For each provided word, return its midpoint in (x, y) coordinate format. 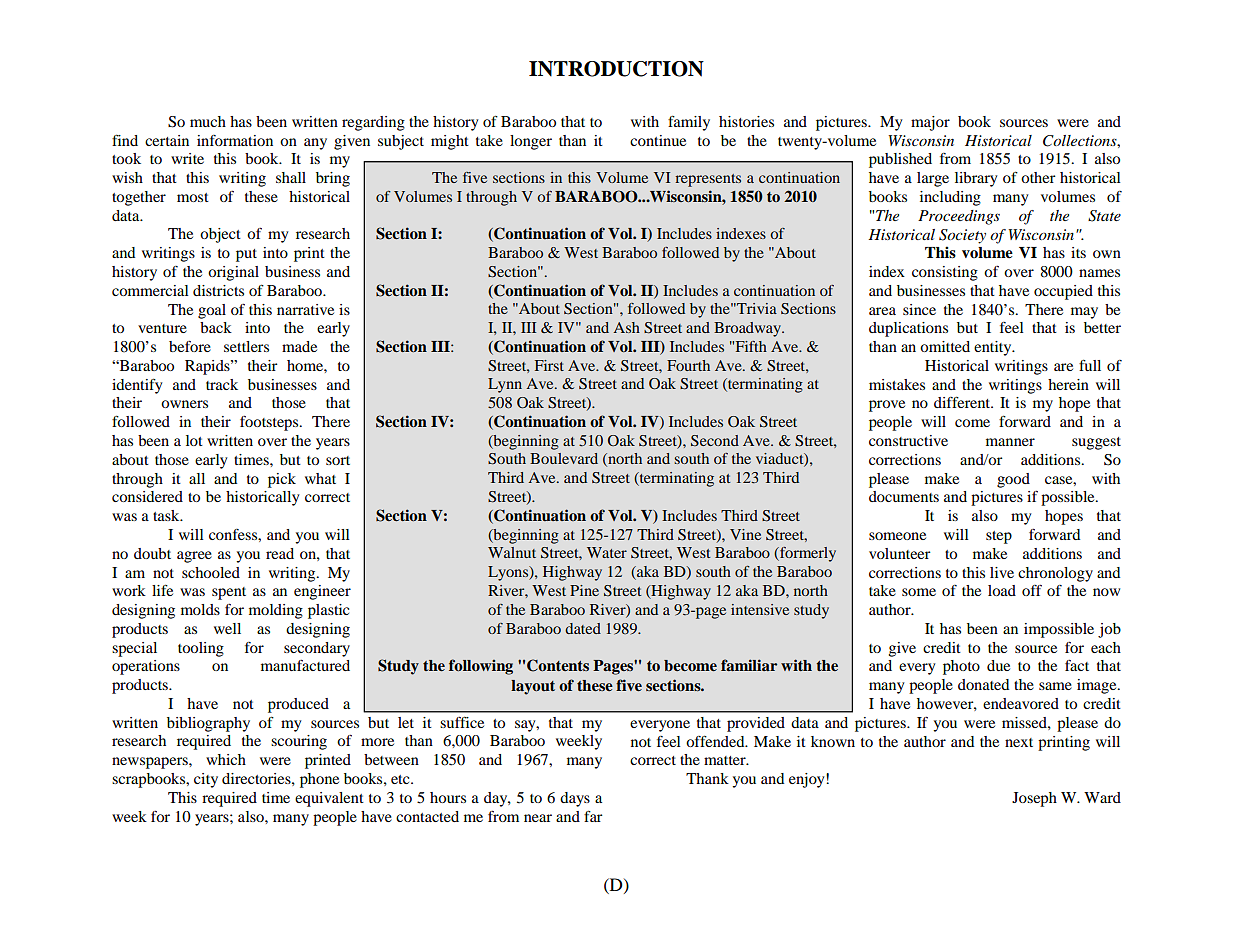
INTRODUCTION (616, 69)
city (206, 780)
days (575, 799)
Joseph (1034, 799)
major (930, 123)
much (208, 121)
